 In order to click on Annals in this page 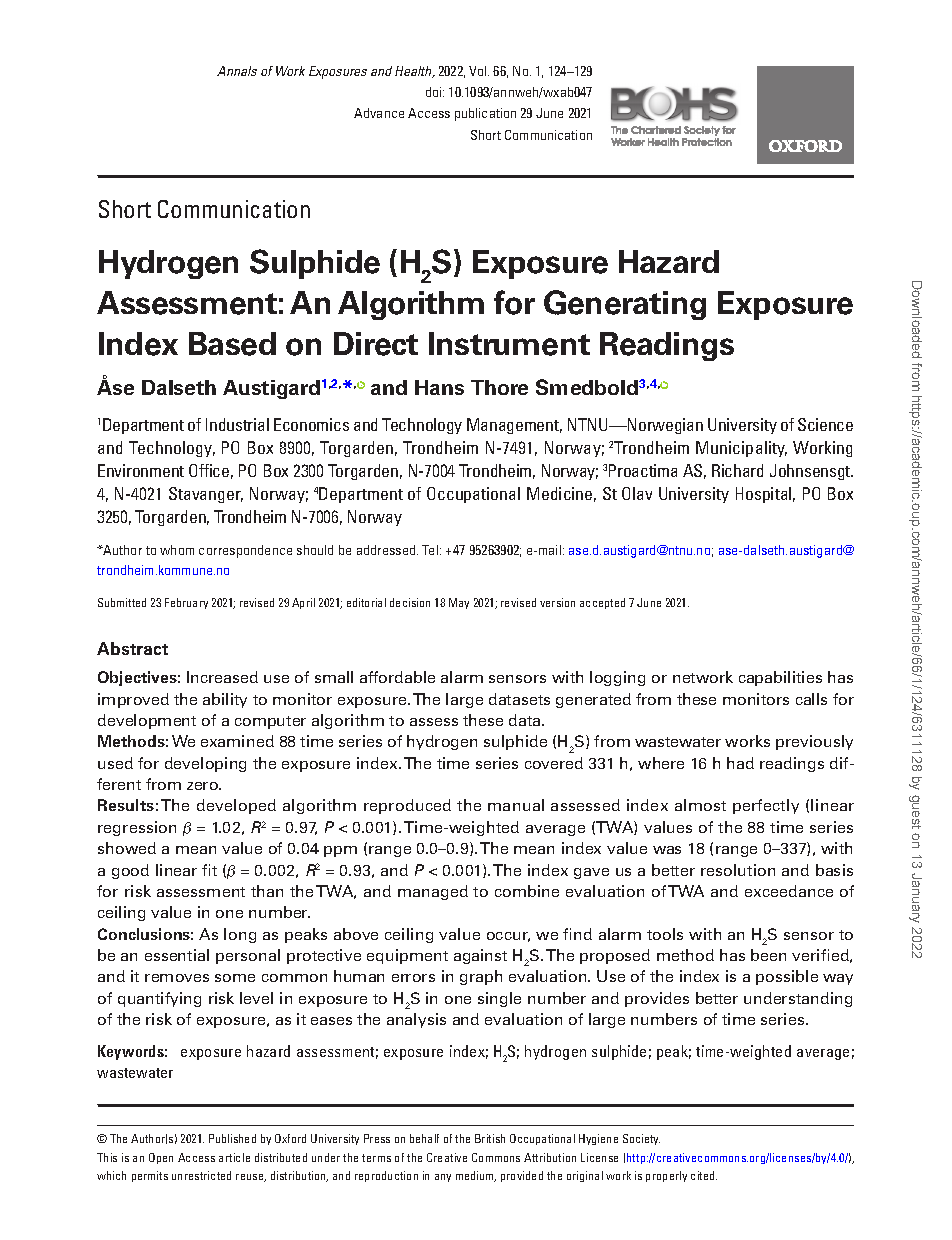, I will do `click(237, 71)`.
